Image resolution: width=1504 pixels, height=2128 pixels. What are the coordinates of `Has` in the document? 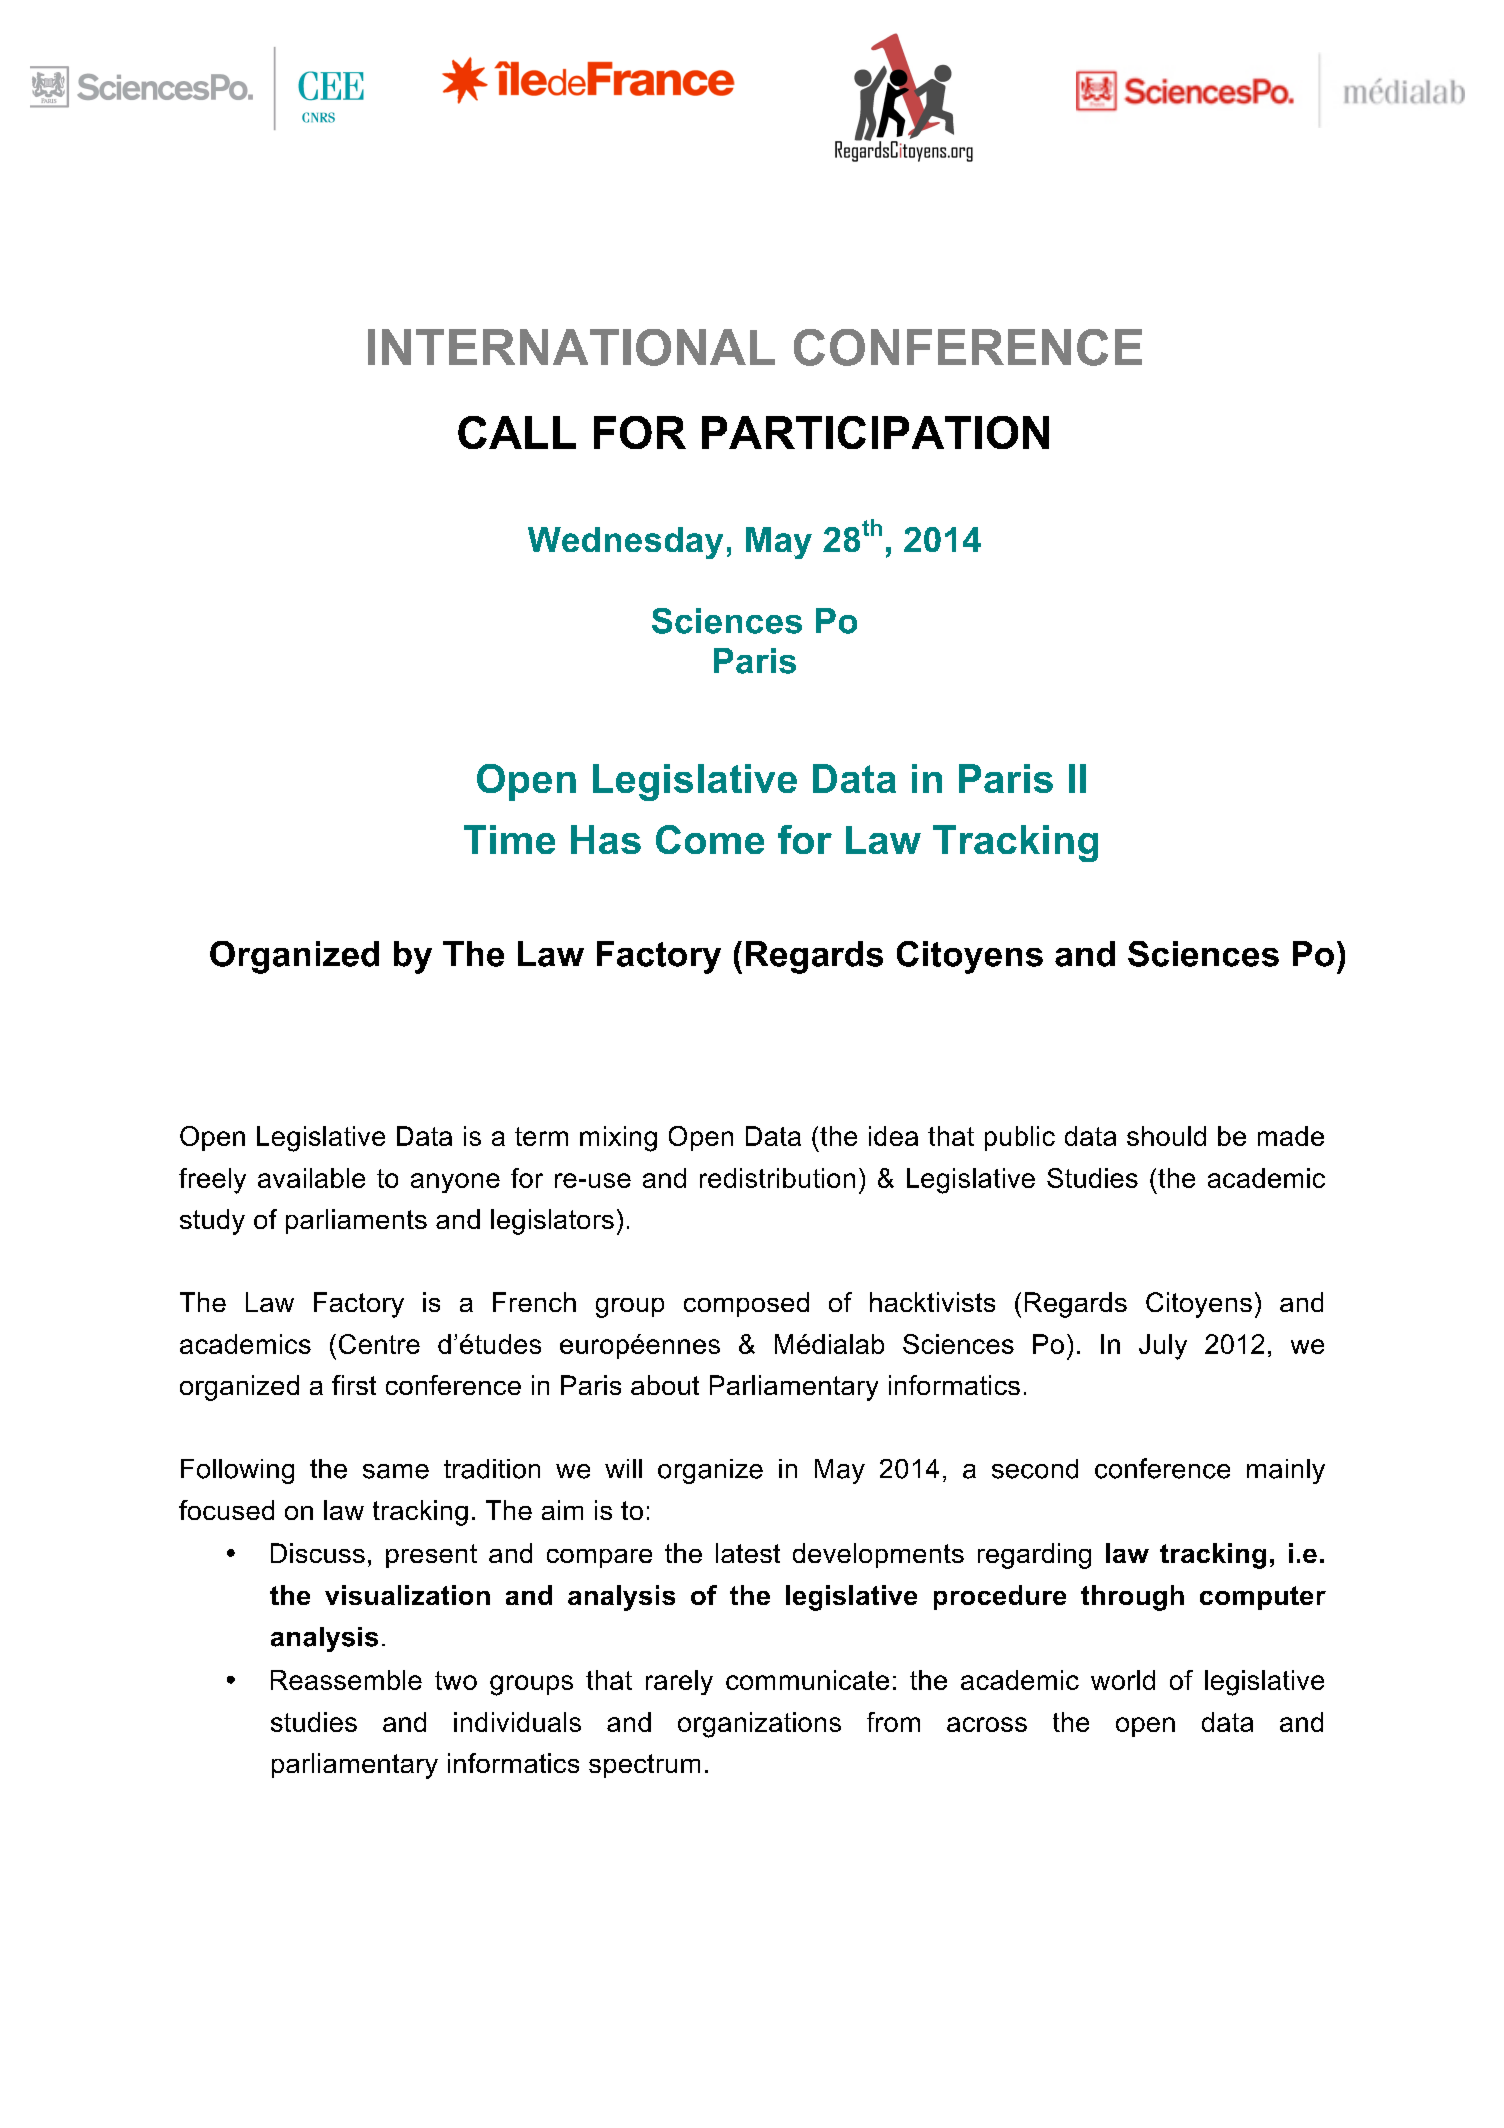 It's located at (606, 839).
